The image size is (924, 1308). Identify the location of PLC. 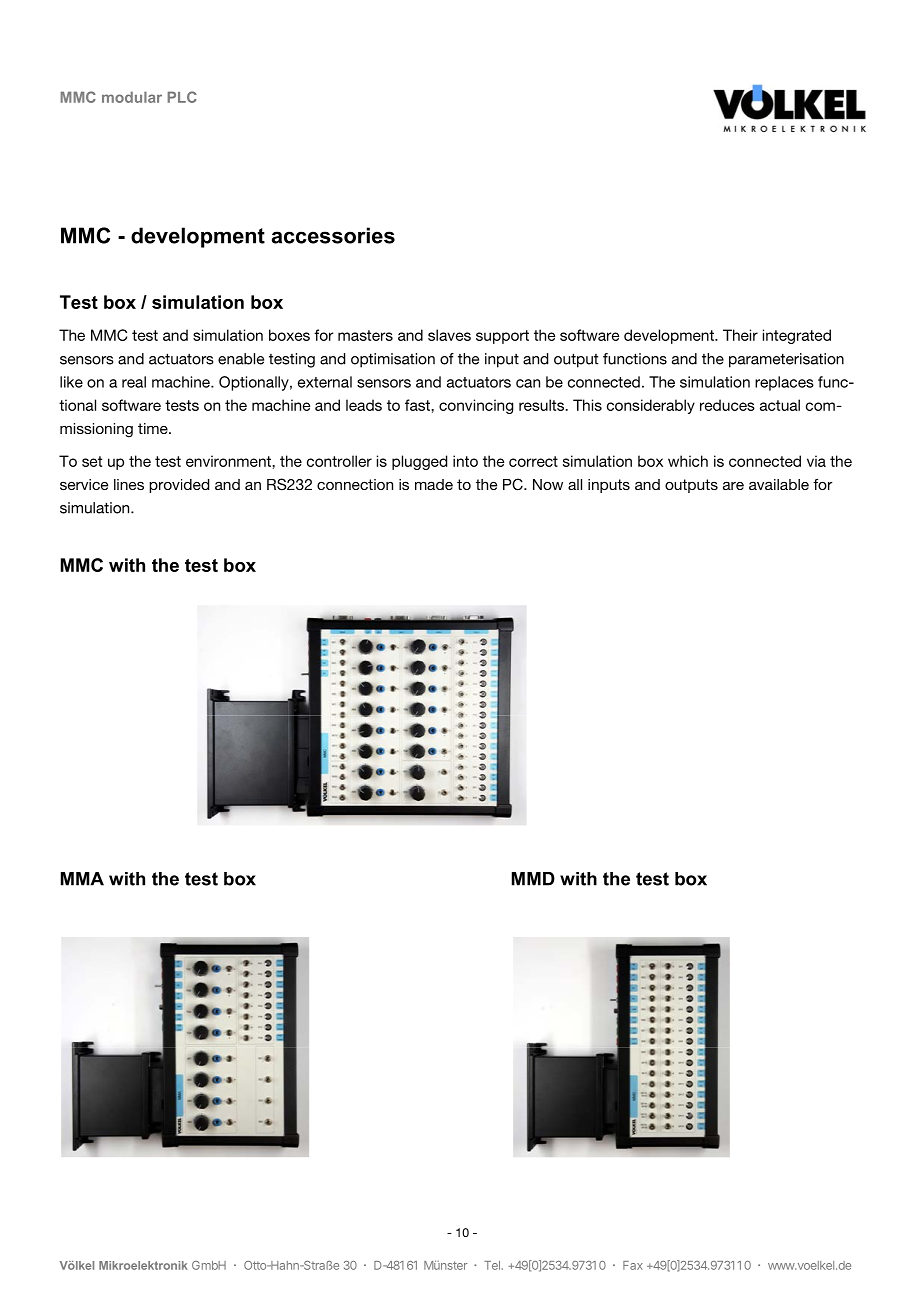
(182, 97).
